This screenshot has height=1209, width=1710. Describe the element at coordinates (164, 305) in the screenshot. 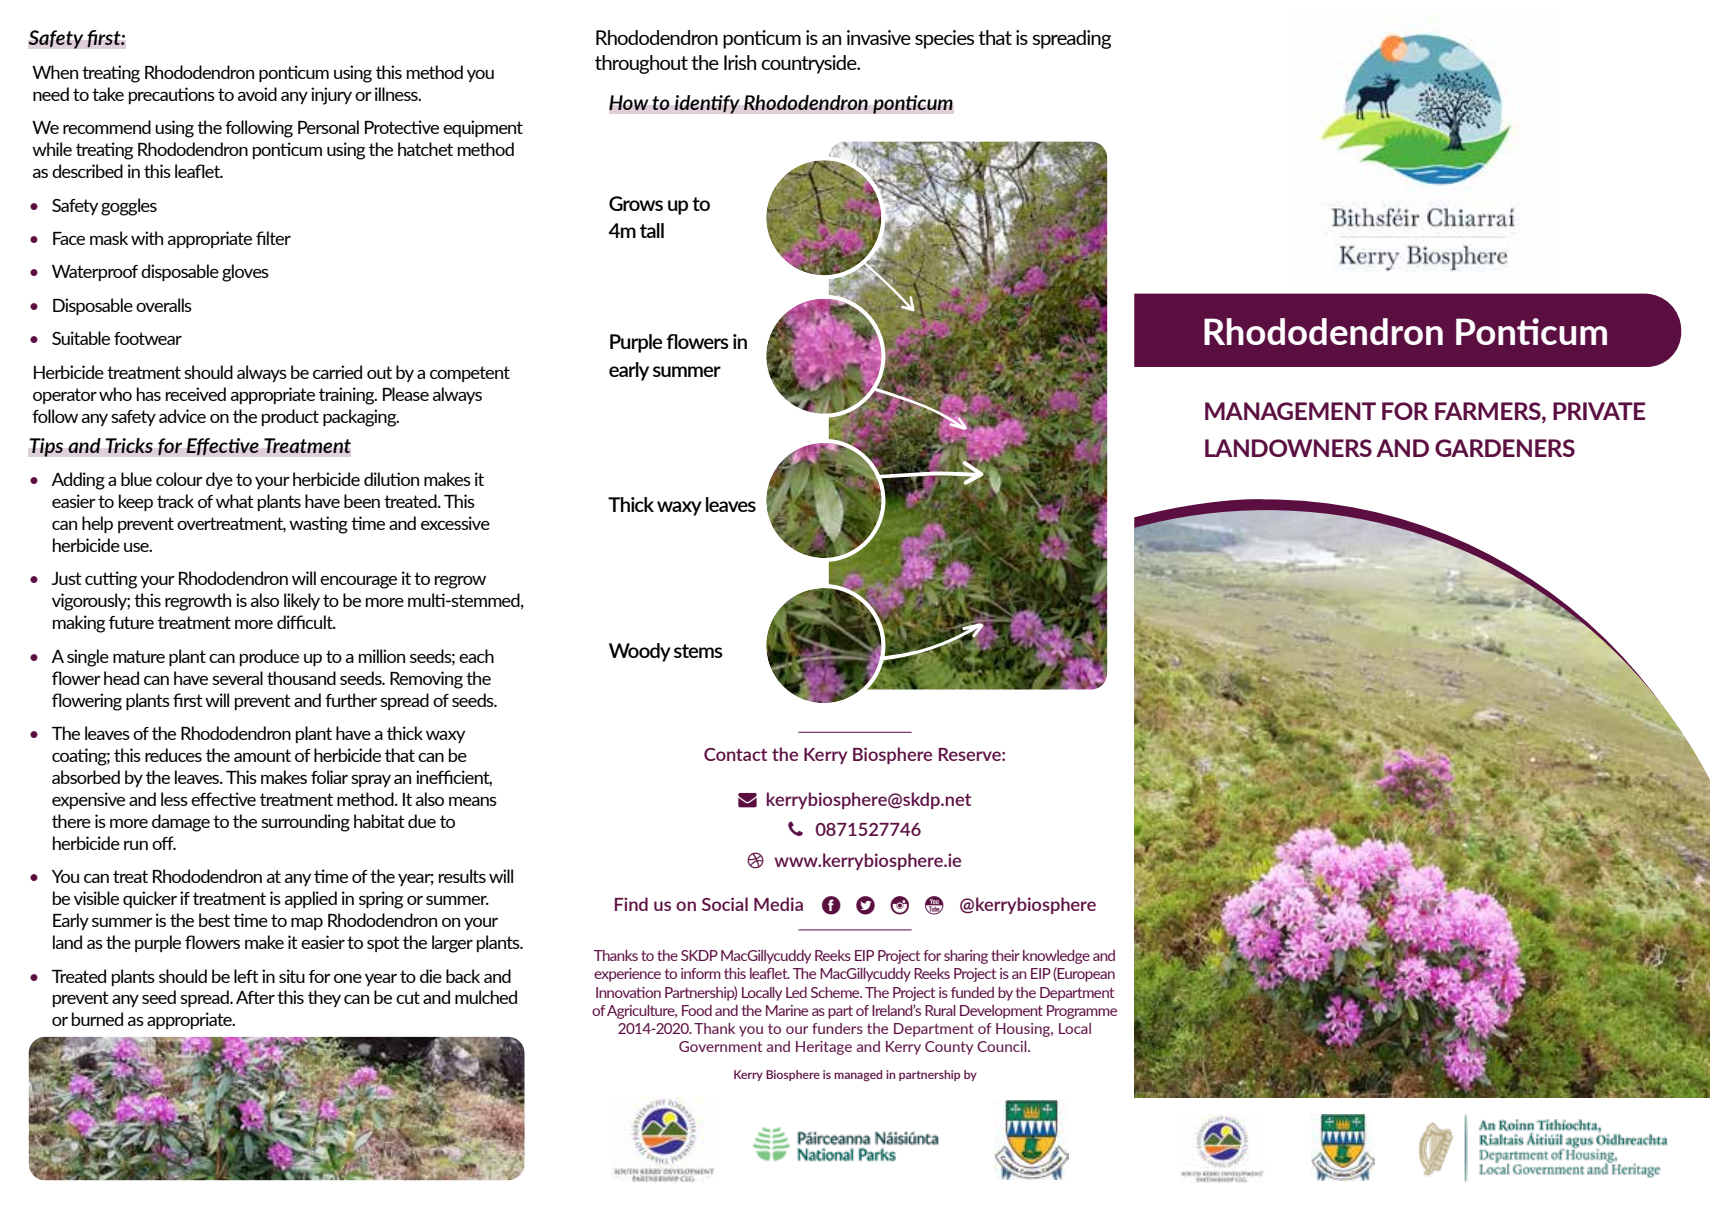

I see `overalls` at that location.
